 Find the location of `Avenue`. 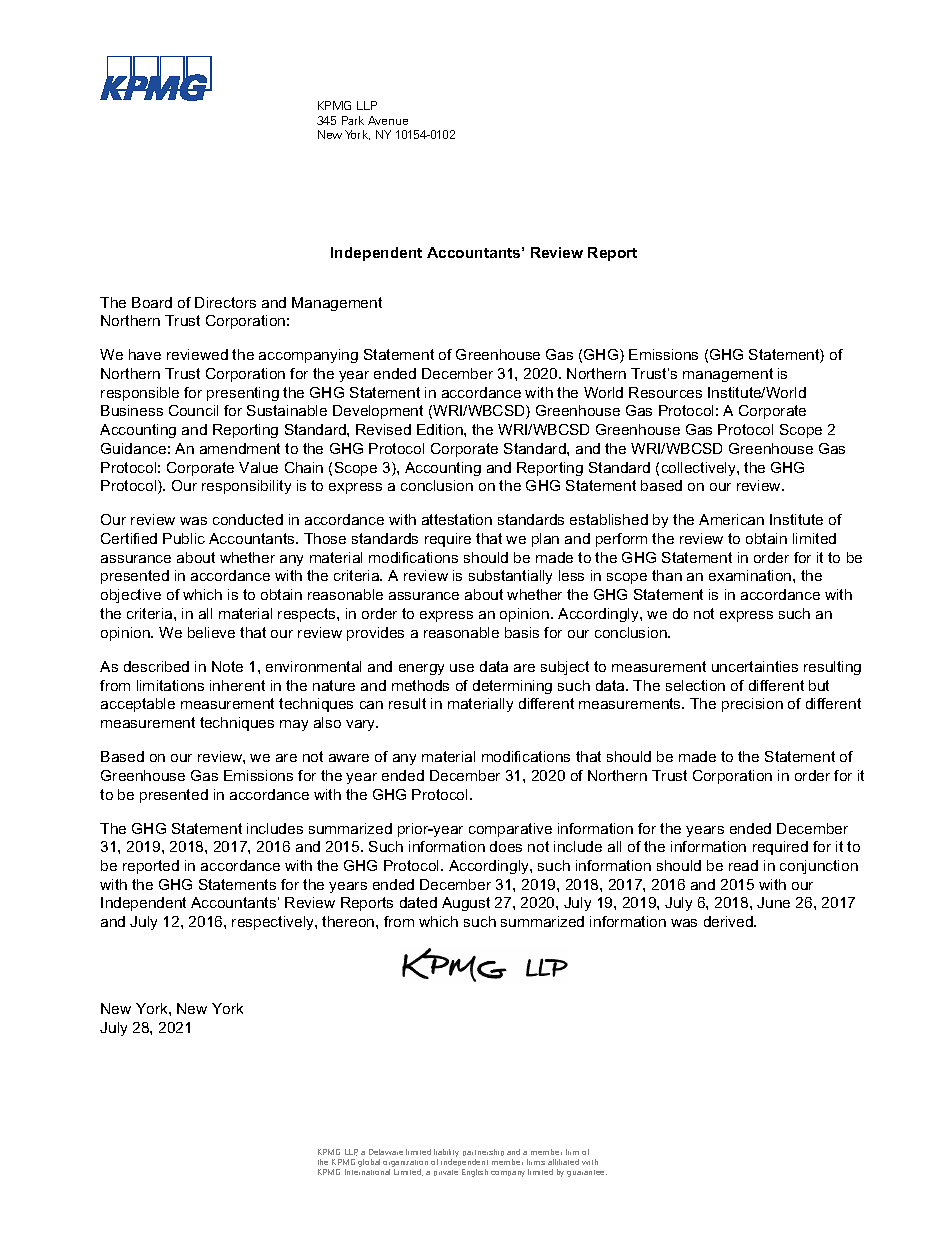

Avenue is located at coordinates (388, 120).
